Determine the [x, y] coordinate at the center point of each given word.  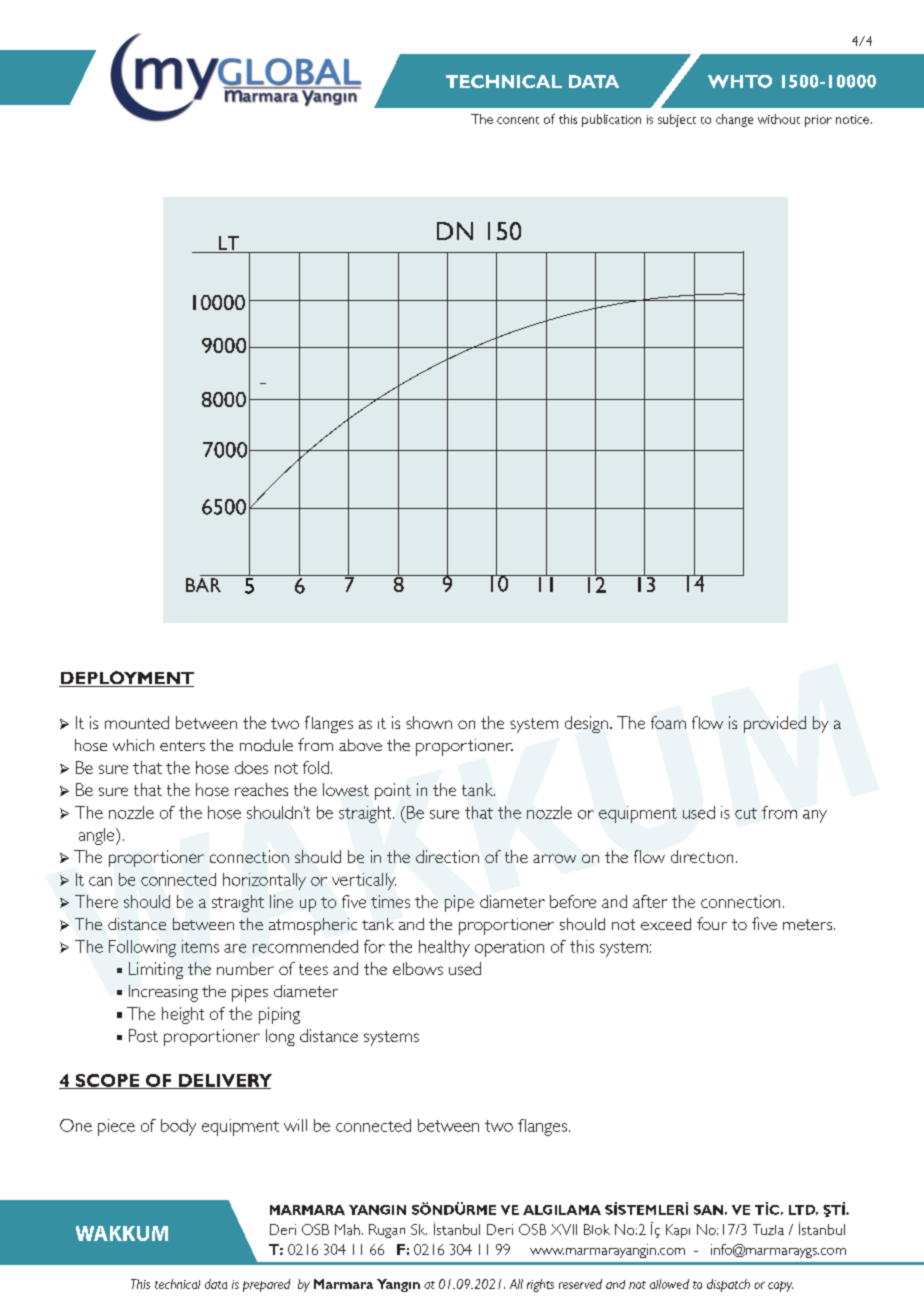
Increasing [163, 993]
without [779, 119]
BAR [203, 585]
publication [611, 120]
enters [182, 746]
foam [668, 722]
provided [775, 724]
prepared [266, 1285]
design [588, 724]
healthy [444, 948]
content [518, 120]
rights [540, 1285]
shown [429, 722]
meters [809, 924]
